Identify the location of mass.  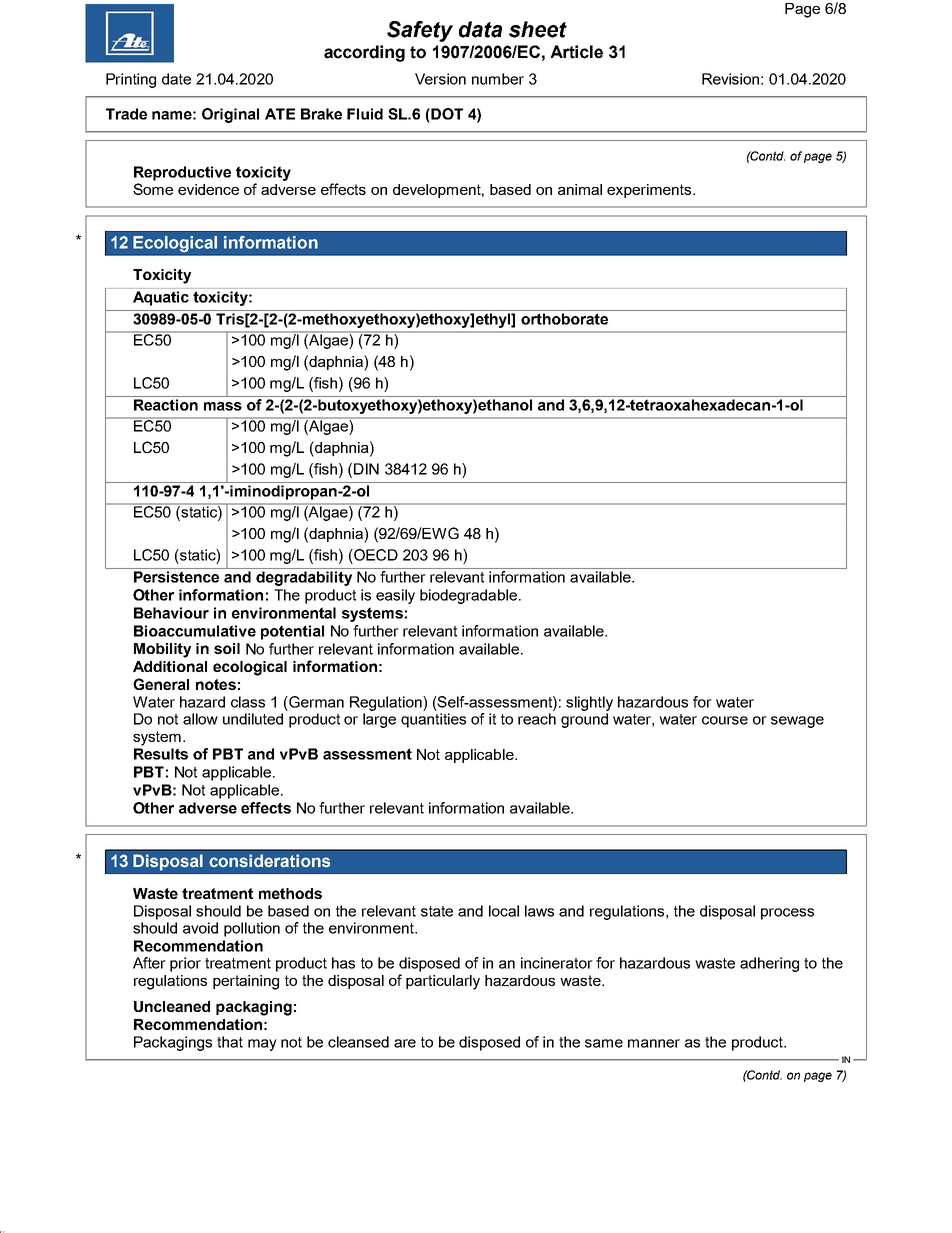
(223, 406).
